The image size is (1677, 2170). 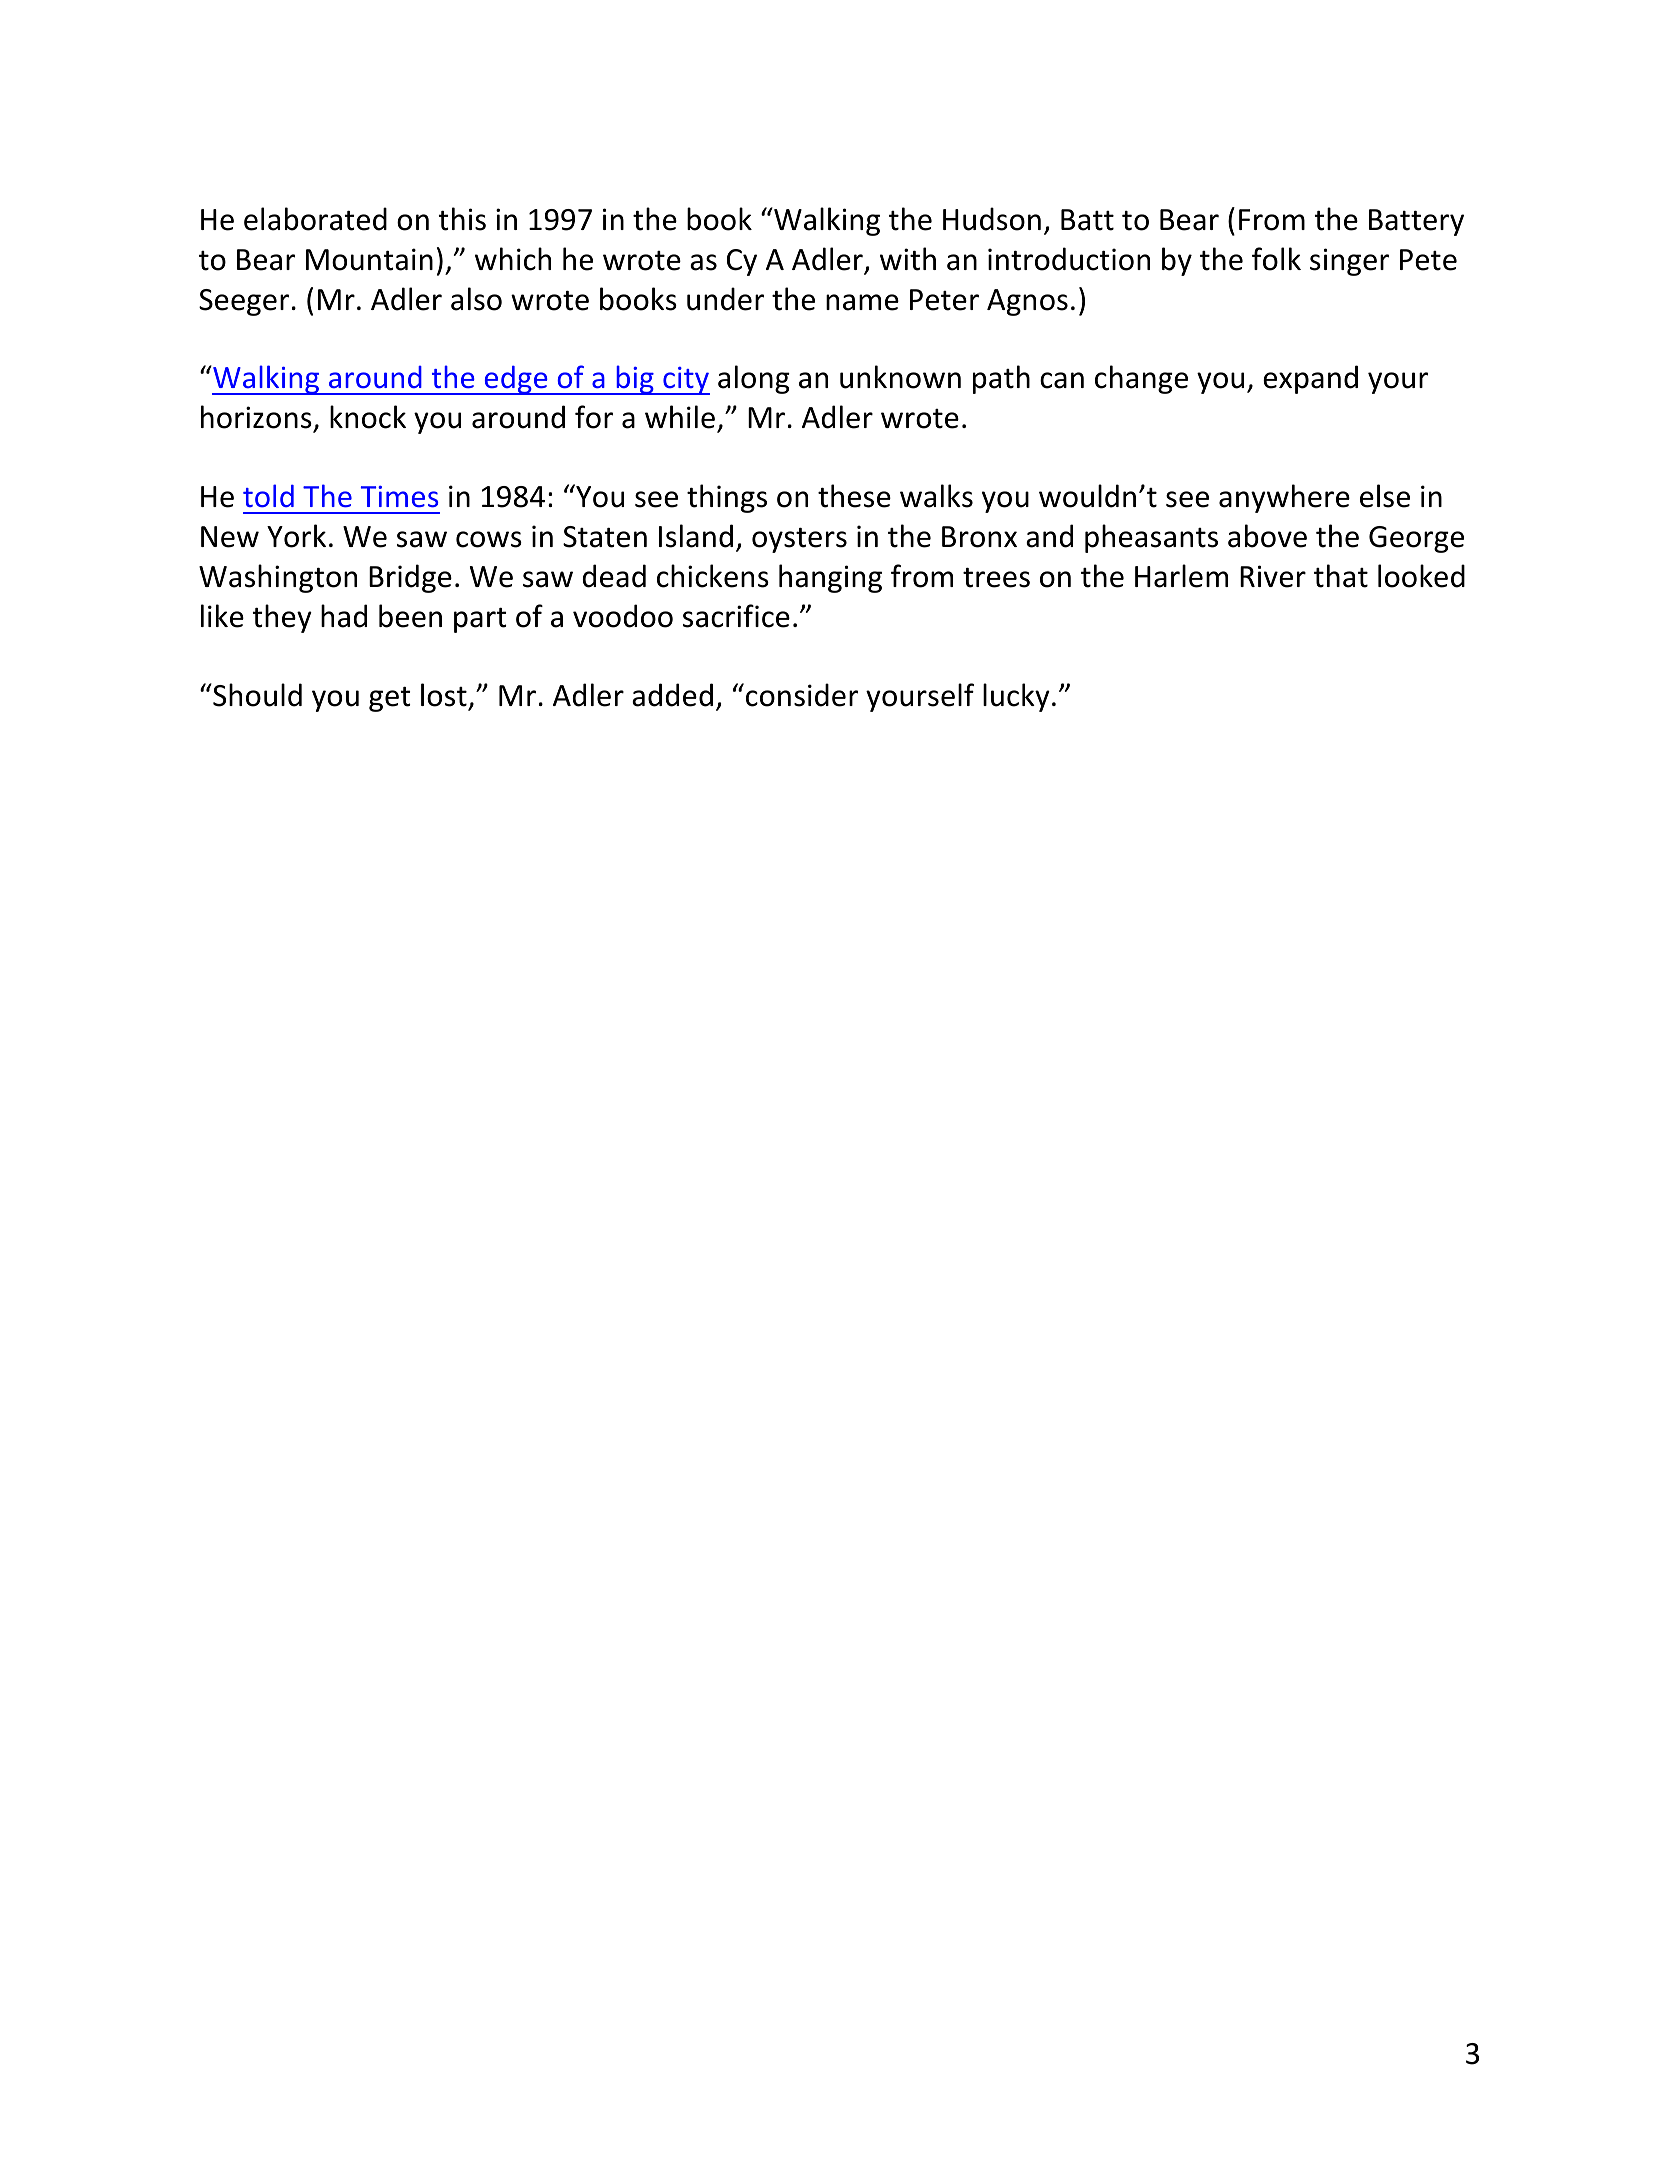 What do you see at coordinates (1284, 498) in the screenshot?
I see `anywhere` at bounding box center [1284, 498].
